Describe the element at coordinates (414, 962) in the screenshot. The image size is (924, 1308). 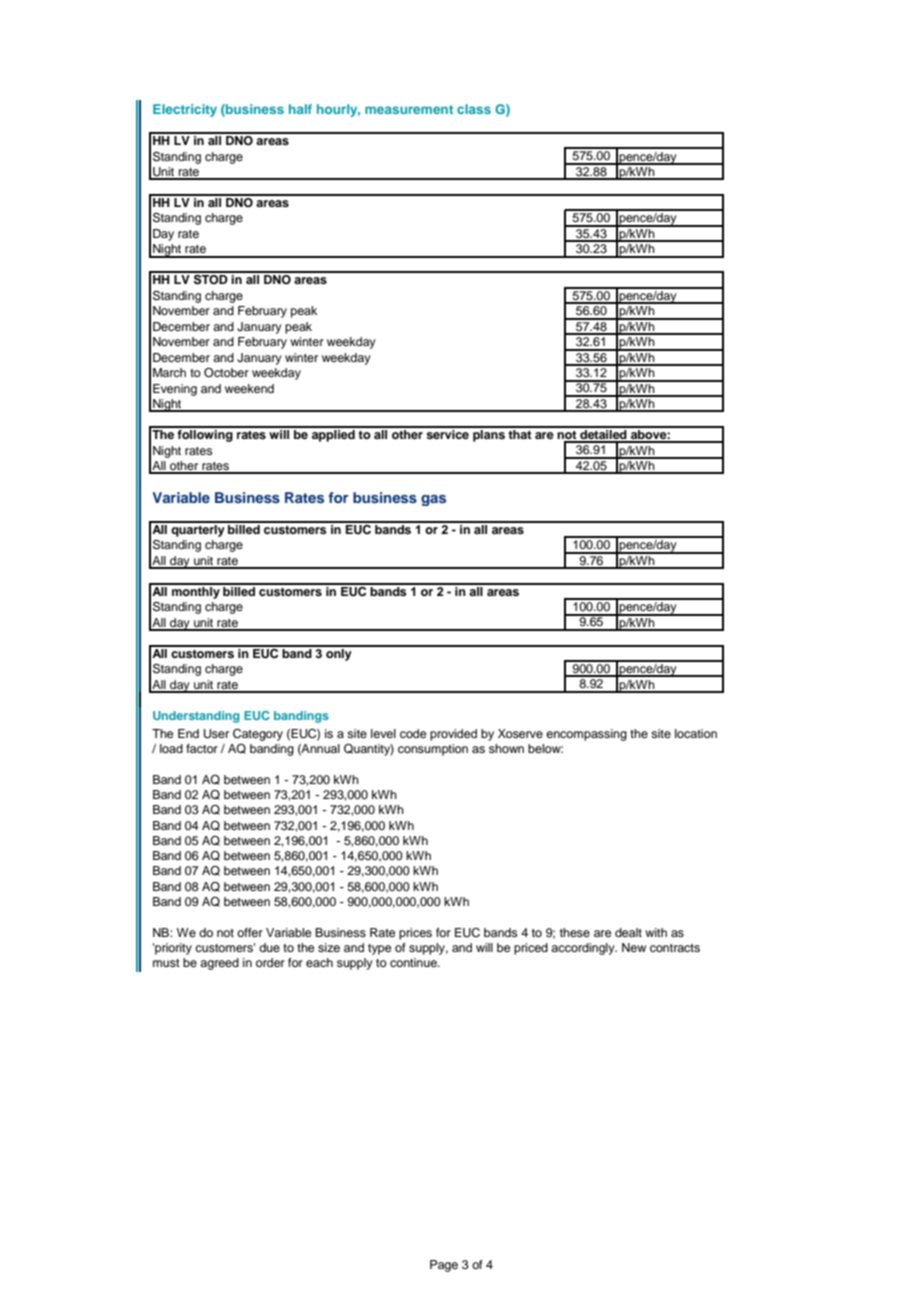
I see `continue` at that location.
